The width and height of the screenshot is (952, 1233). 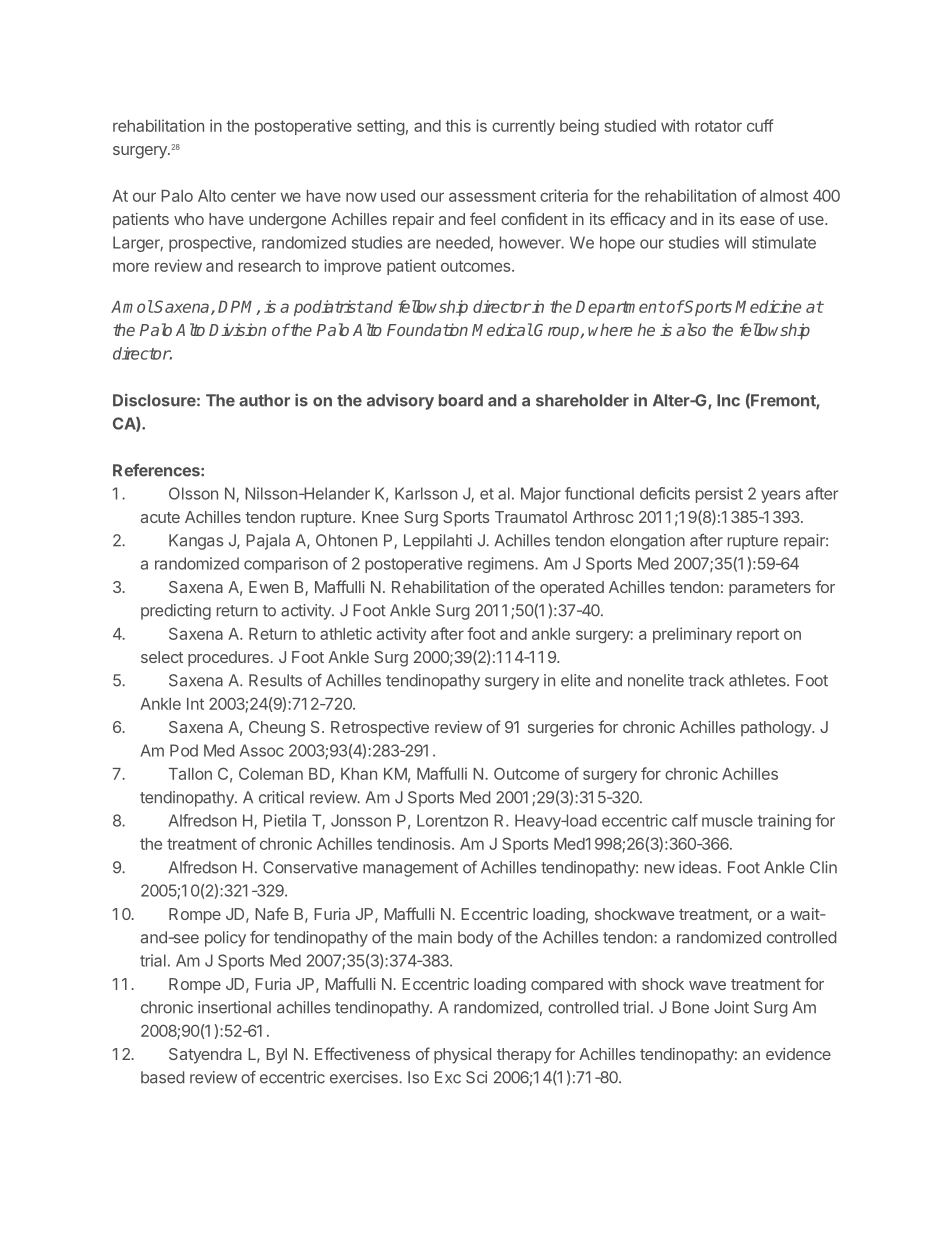 I want to click on Byl, so click(x=276, y=1056).
